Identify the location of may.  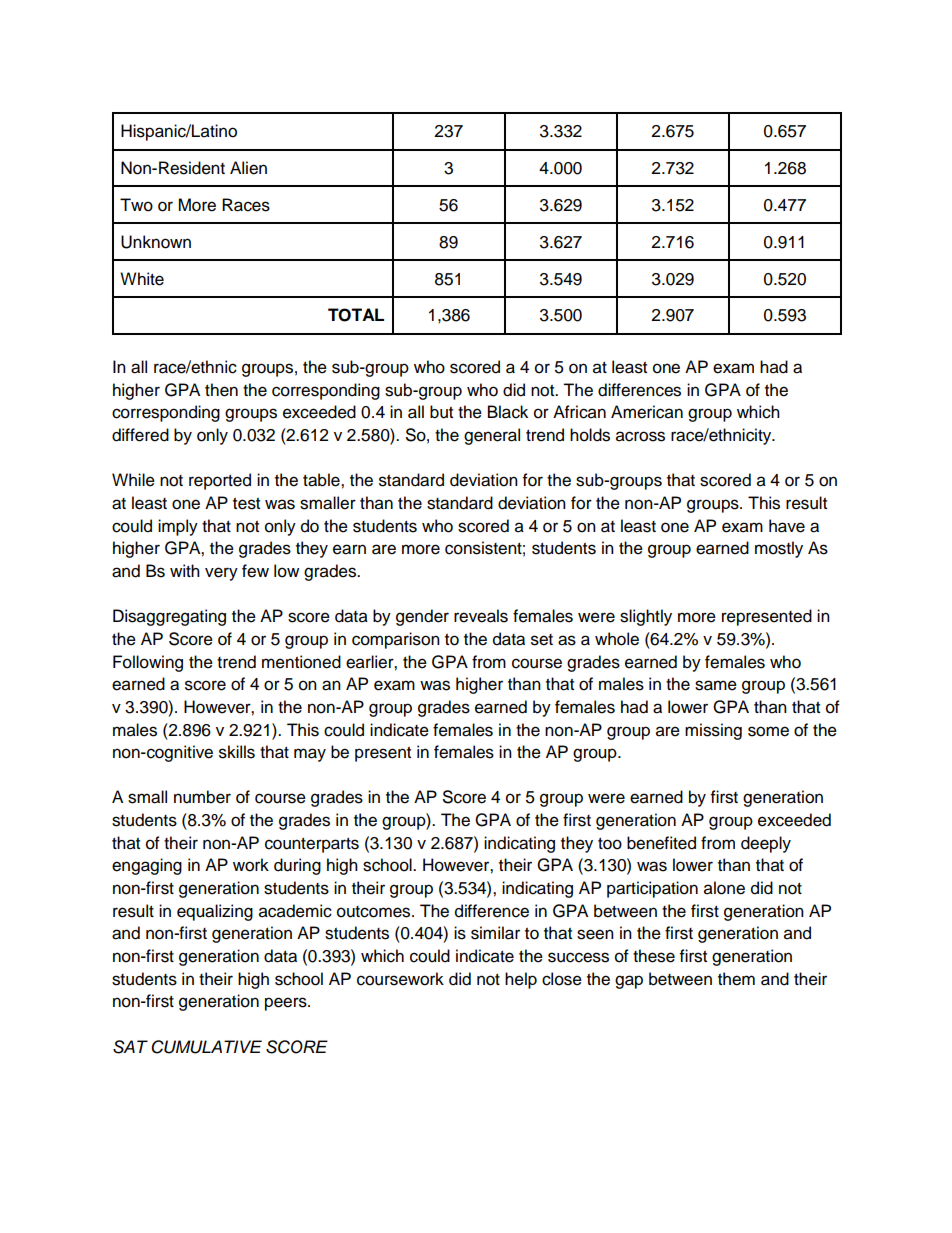
(310, 755).
